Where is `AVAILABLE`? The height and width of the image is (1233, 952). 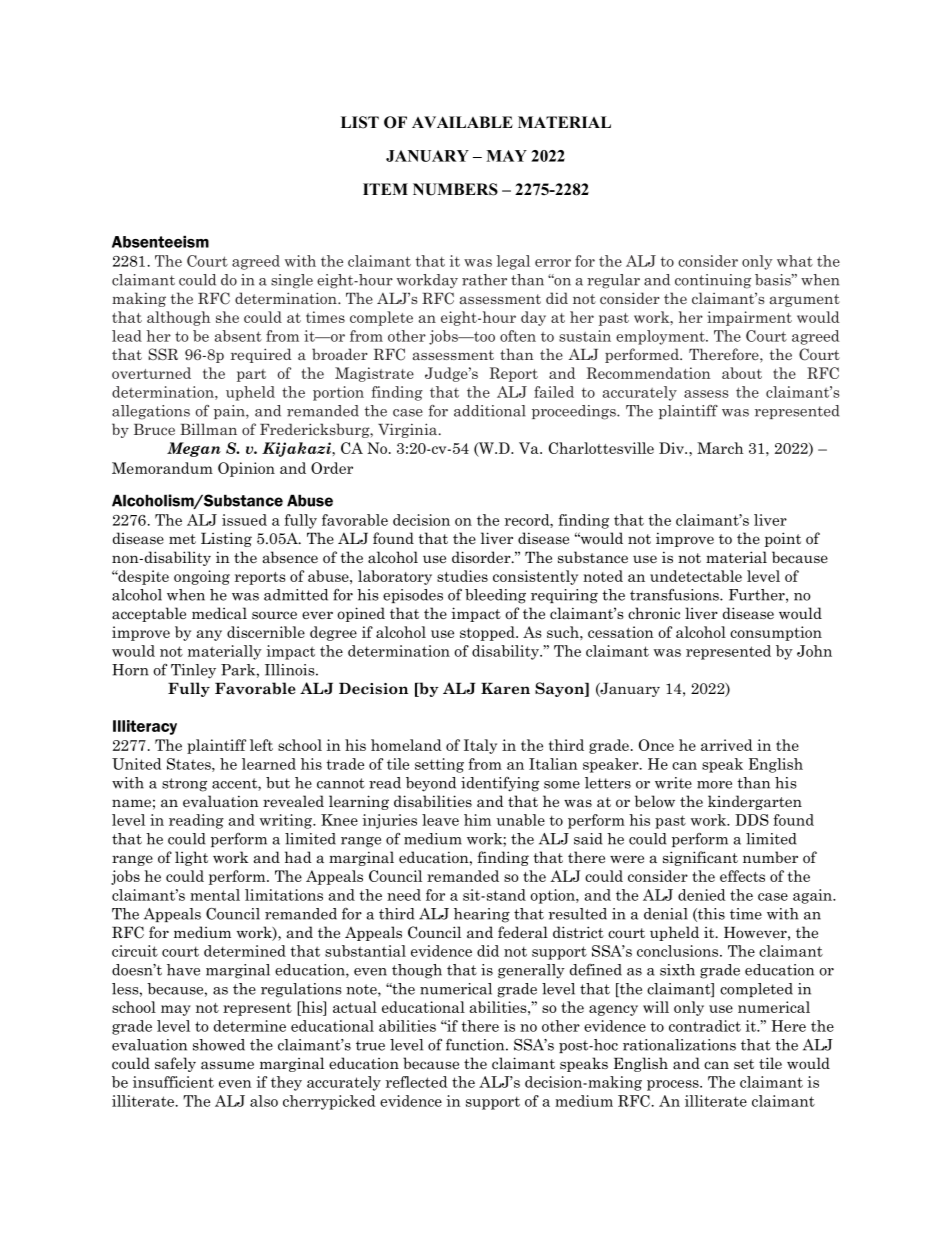
AVAILABLE is located at coordinates (462, 122).
